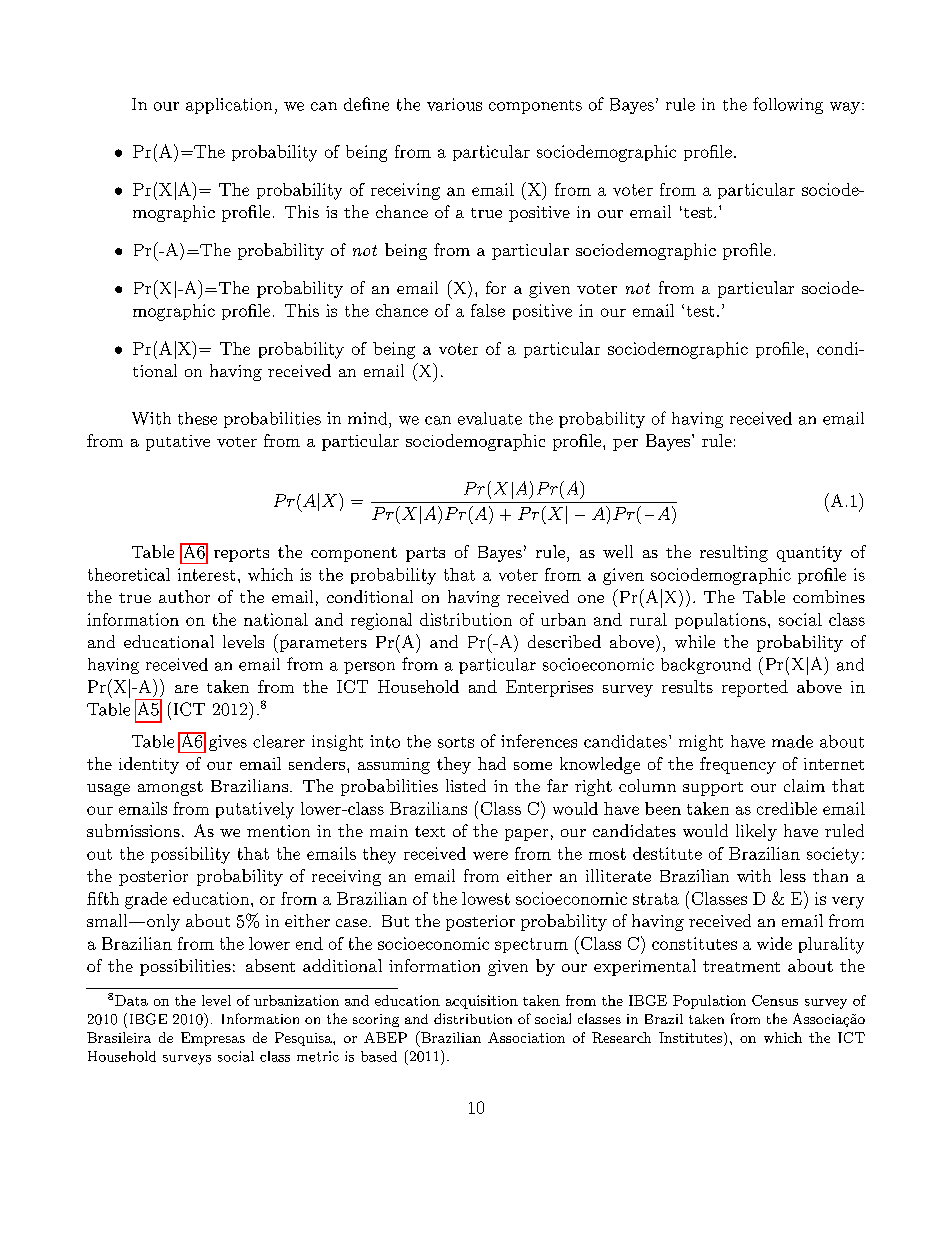 The height and width of the image is (1233, 952). I want to click on acquisition, so click(482, 1002).
